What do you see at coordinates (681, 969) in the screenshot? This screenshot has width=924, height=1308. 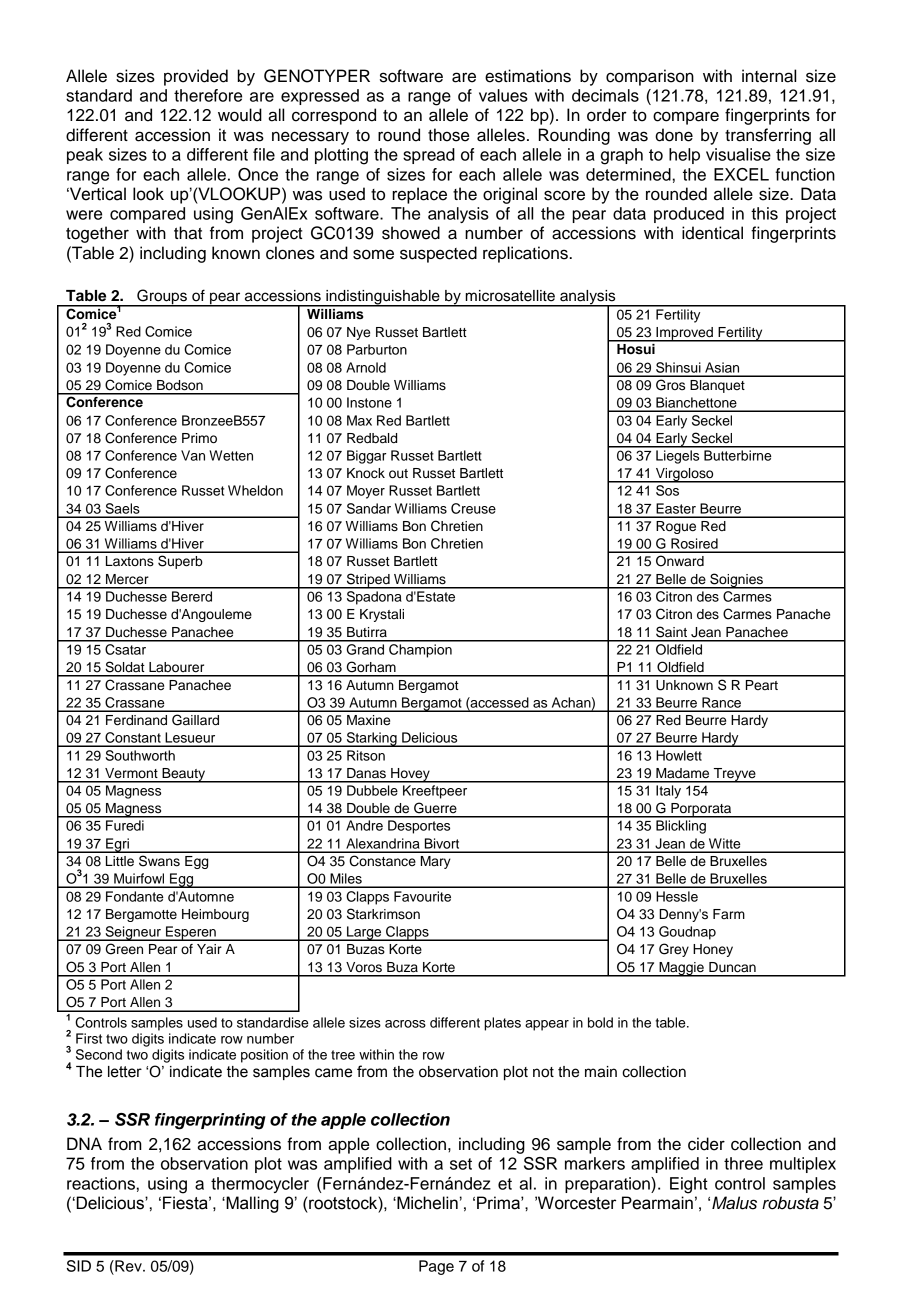 I see `Maggie` at bounding box center [681, 969].
